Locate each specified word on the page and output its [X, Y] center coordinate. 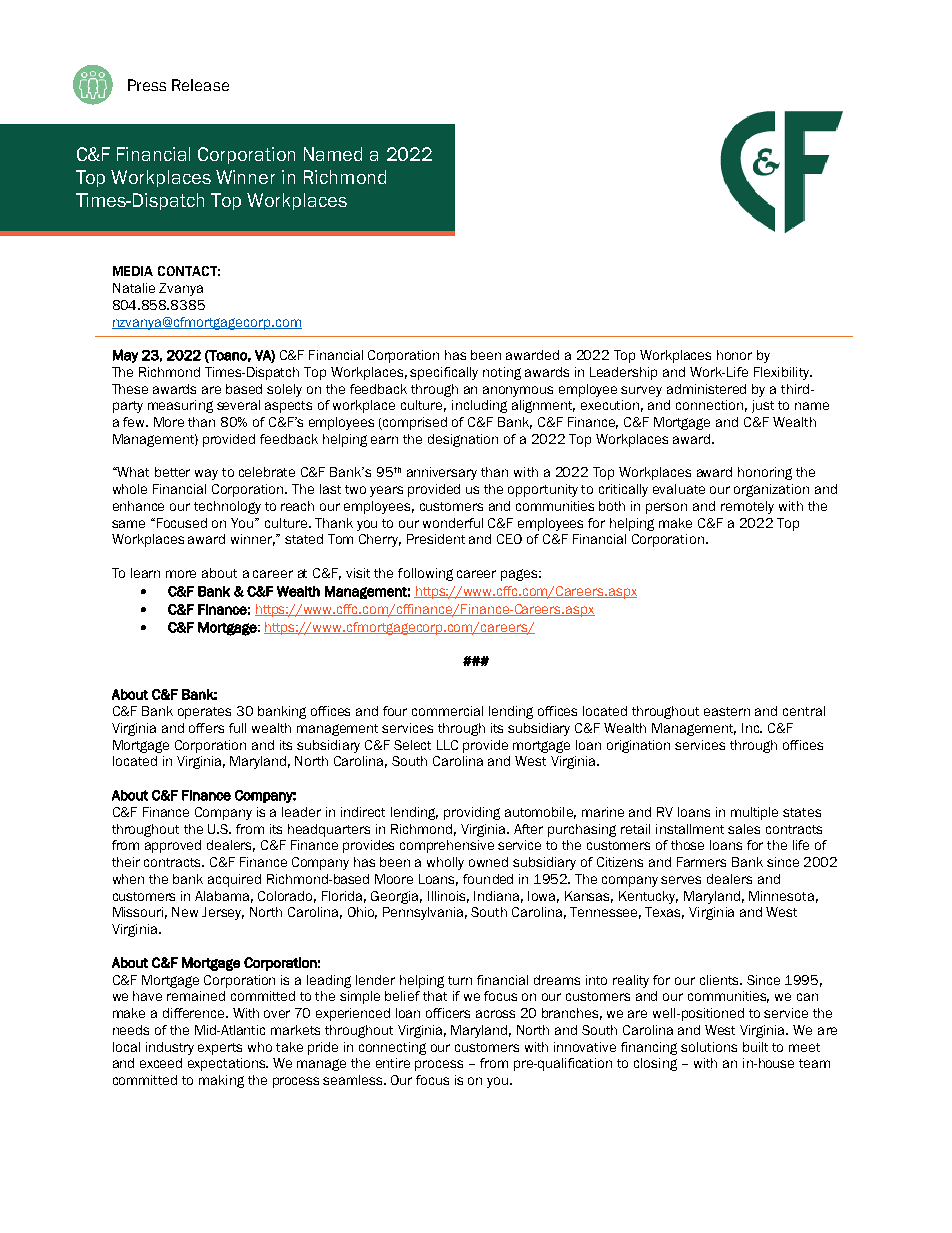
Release [200, 85]
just [763, 406]
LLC [447, 745]
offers [206, 728]
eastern [727, 711]
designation [463, 440]
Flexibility [783, 373]
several [238, 405]
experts [220, 1049]
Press [147, 85]
